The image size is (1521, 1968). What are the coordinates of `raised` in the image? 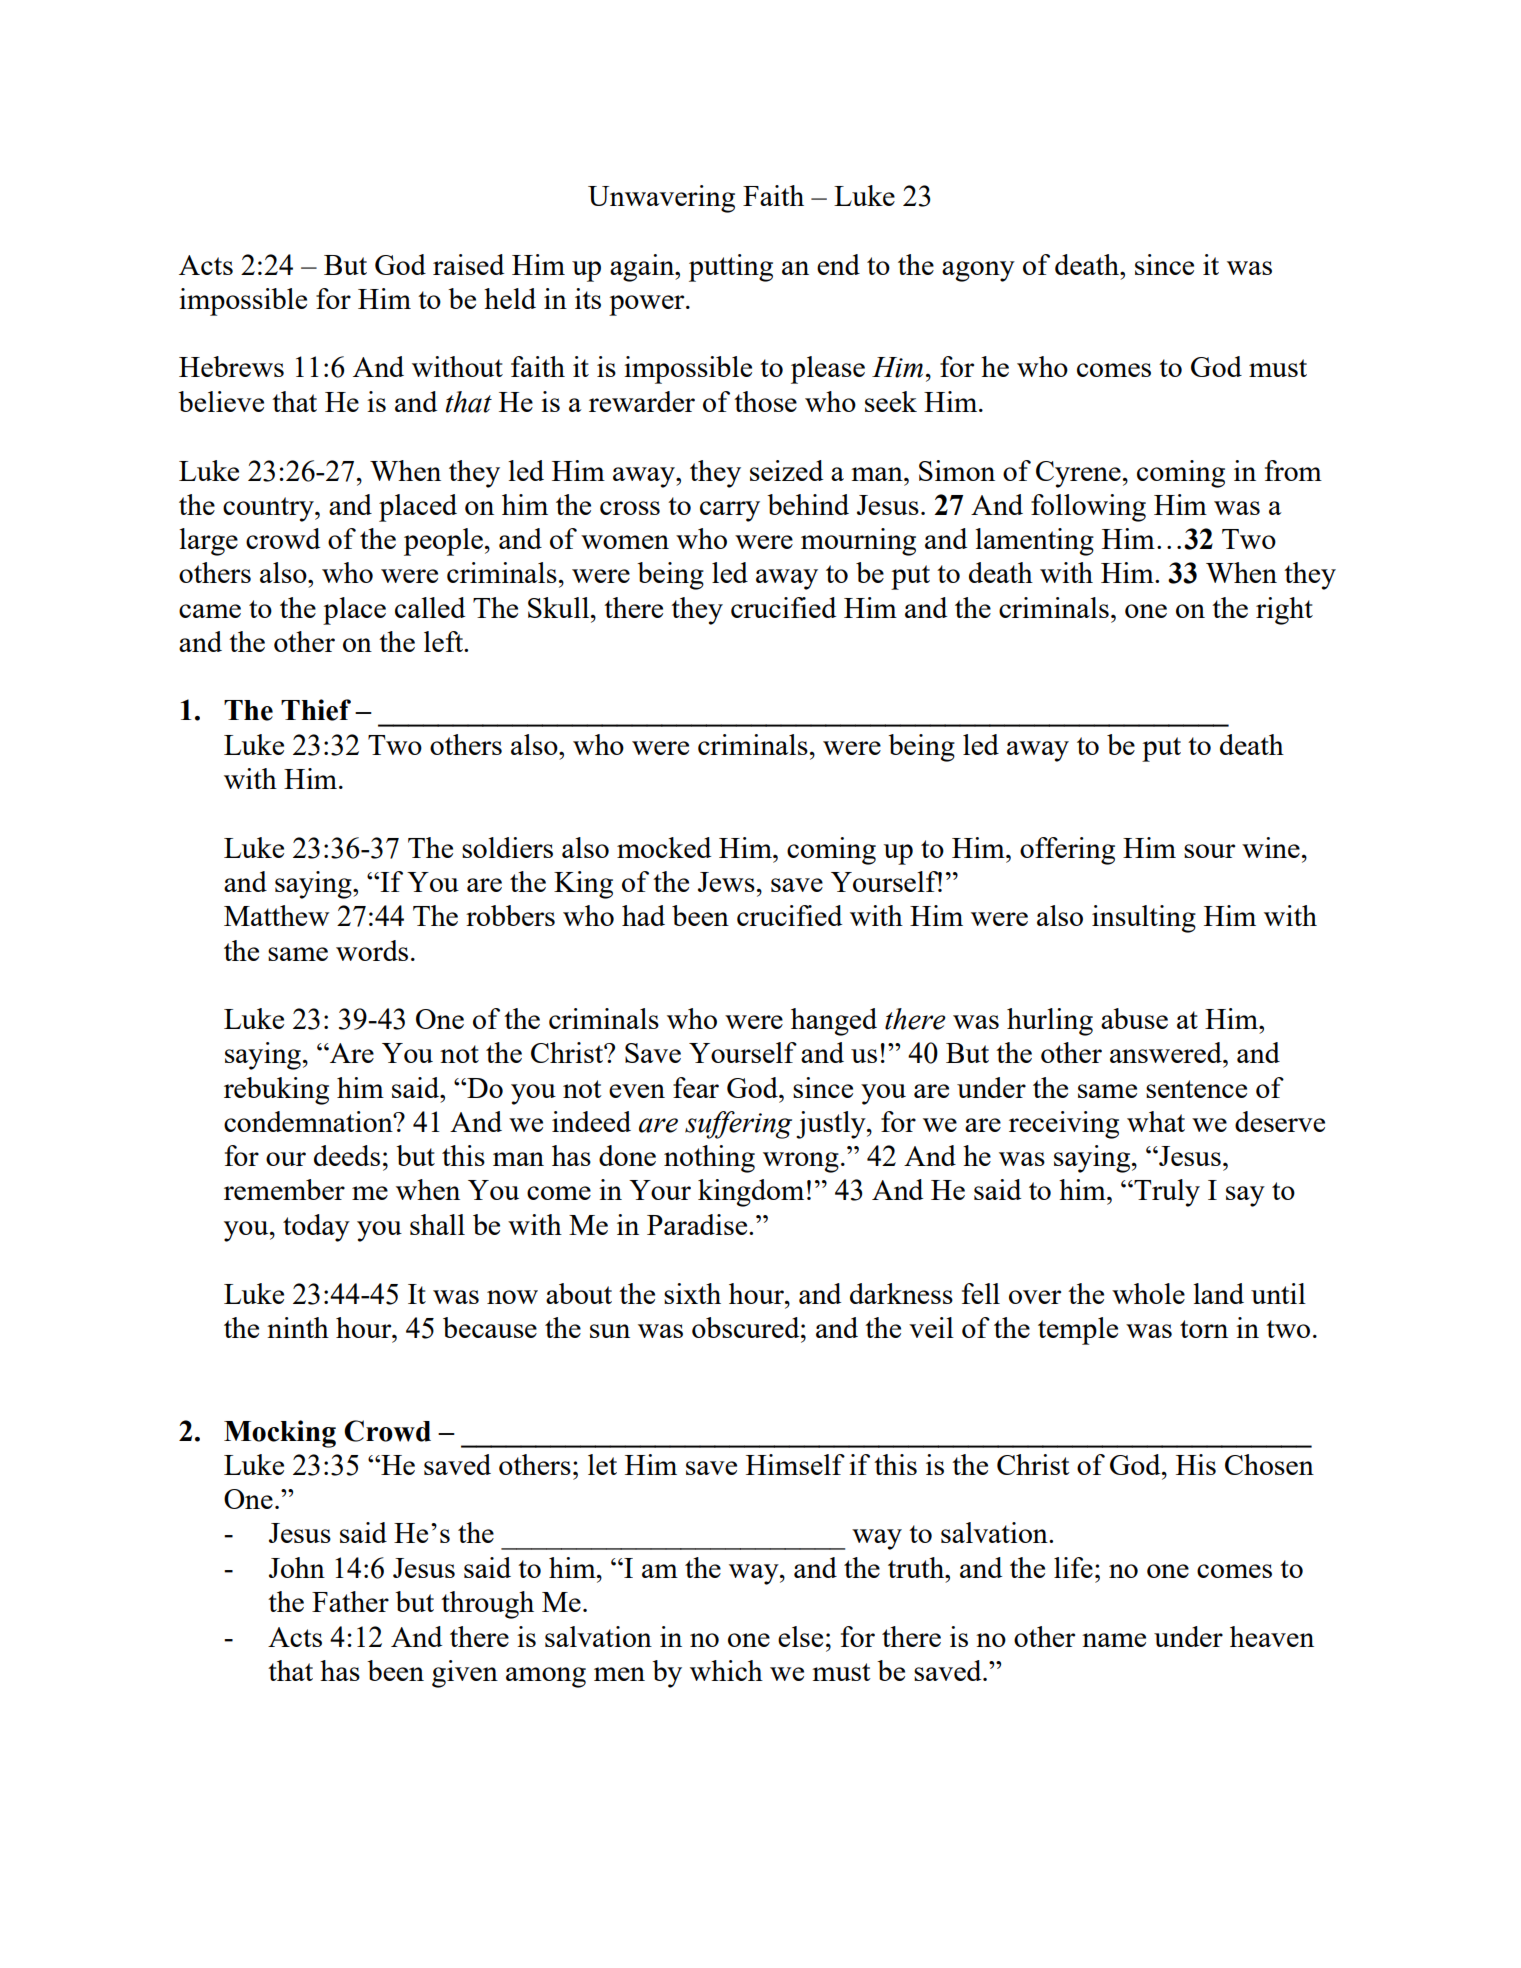 It's located at (468, 264).
